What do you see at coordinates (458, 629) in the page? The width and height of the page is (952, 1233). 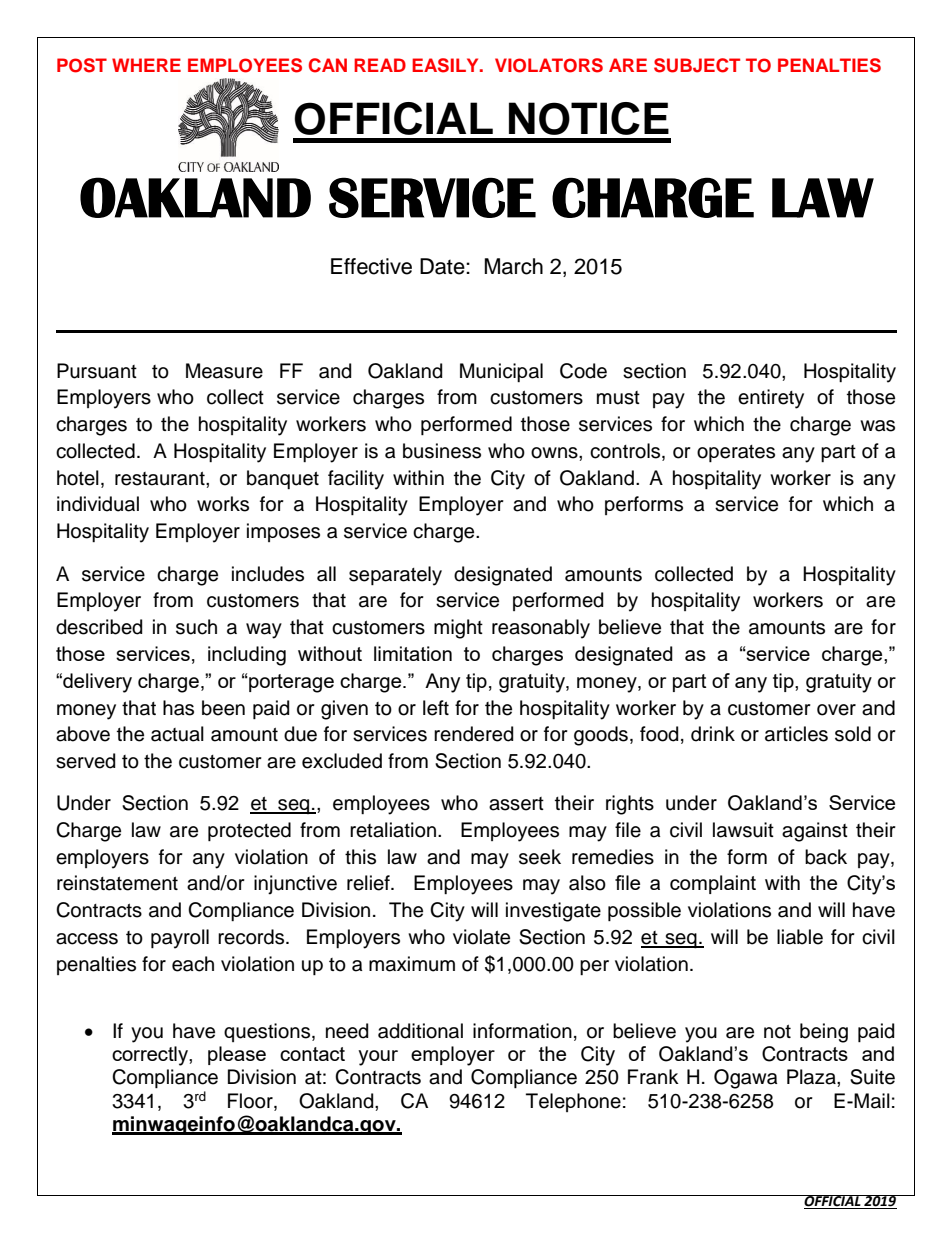 I see `might` at bounding box center [458, 629].
